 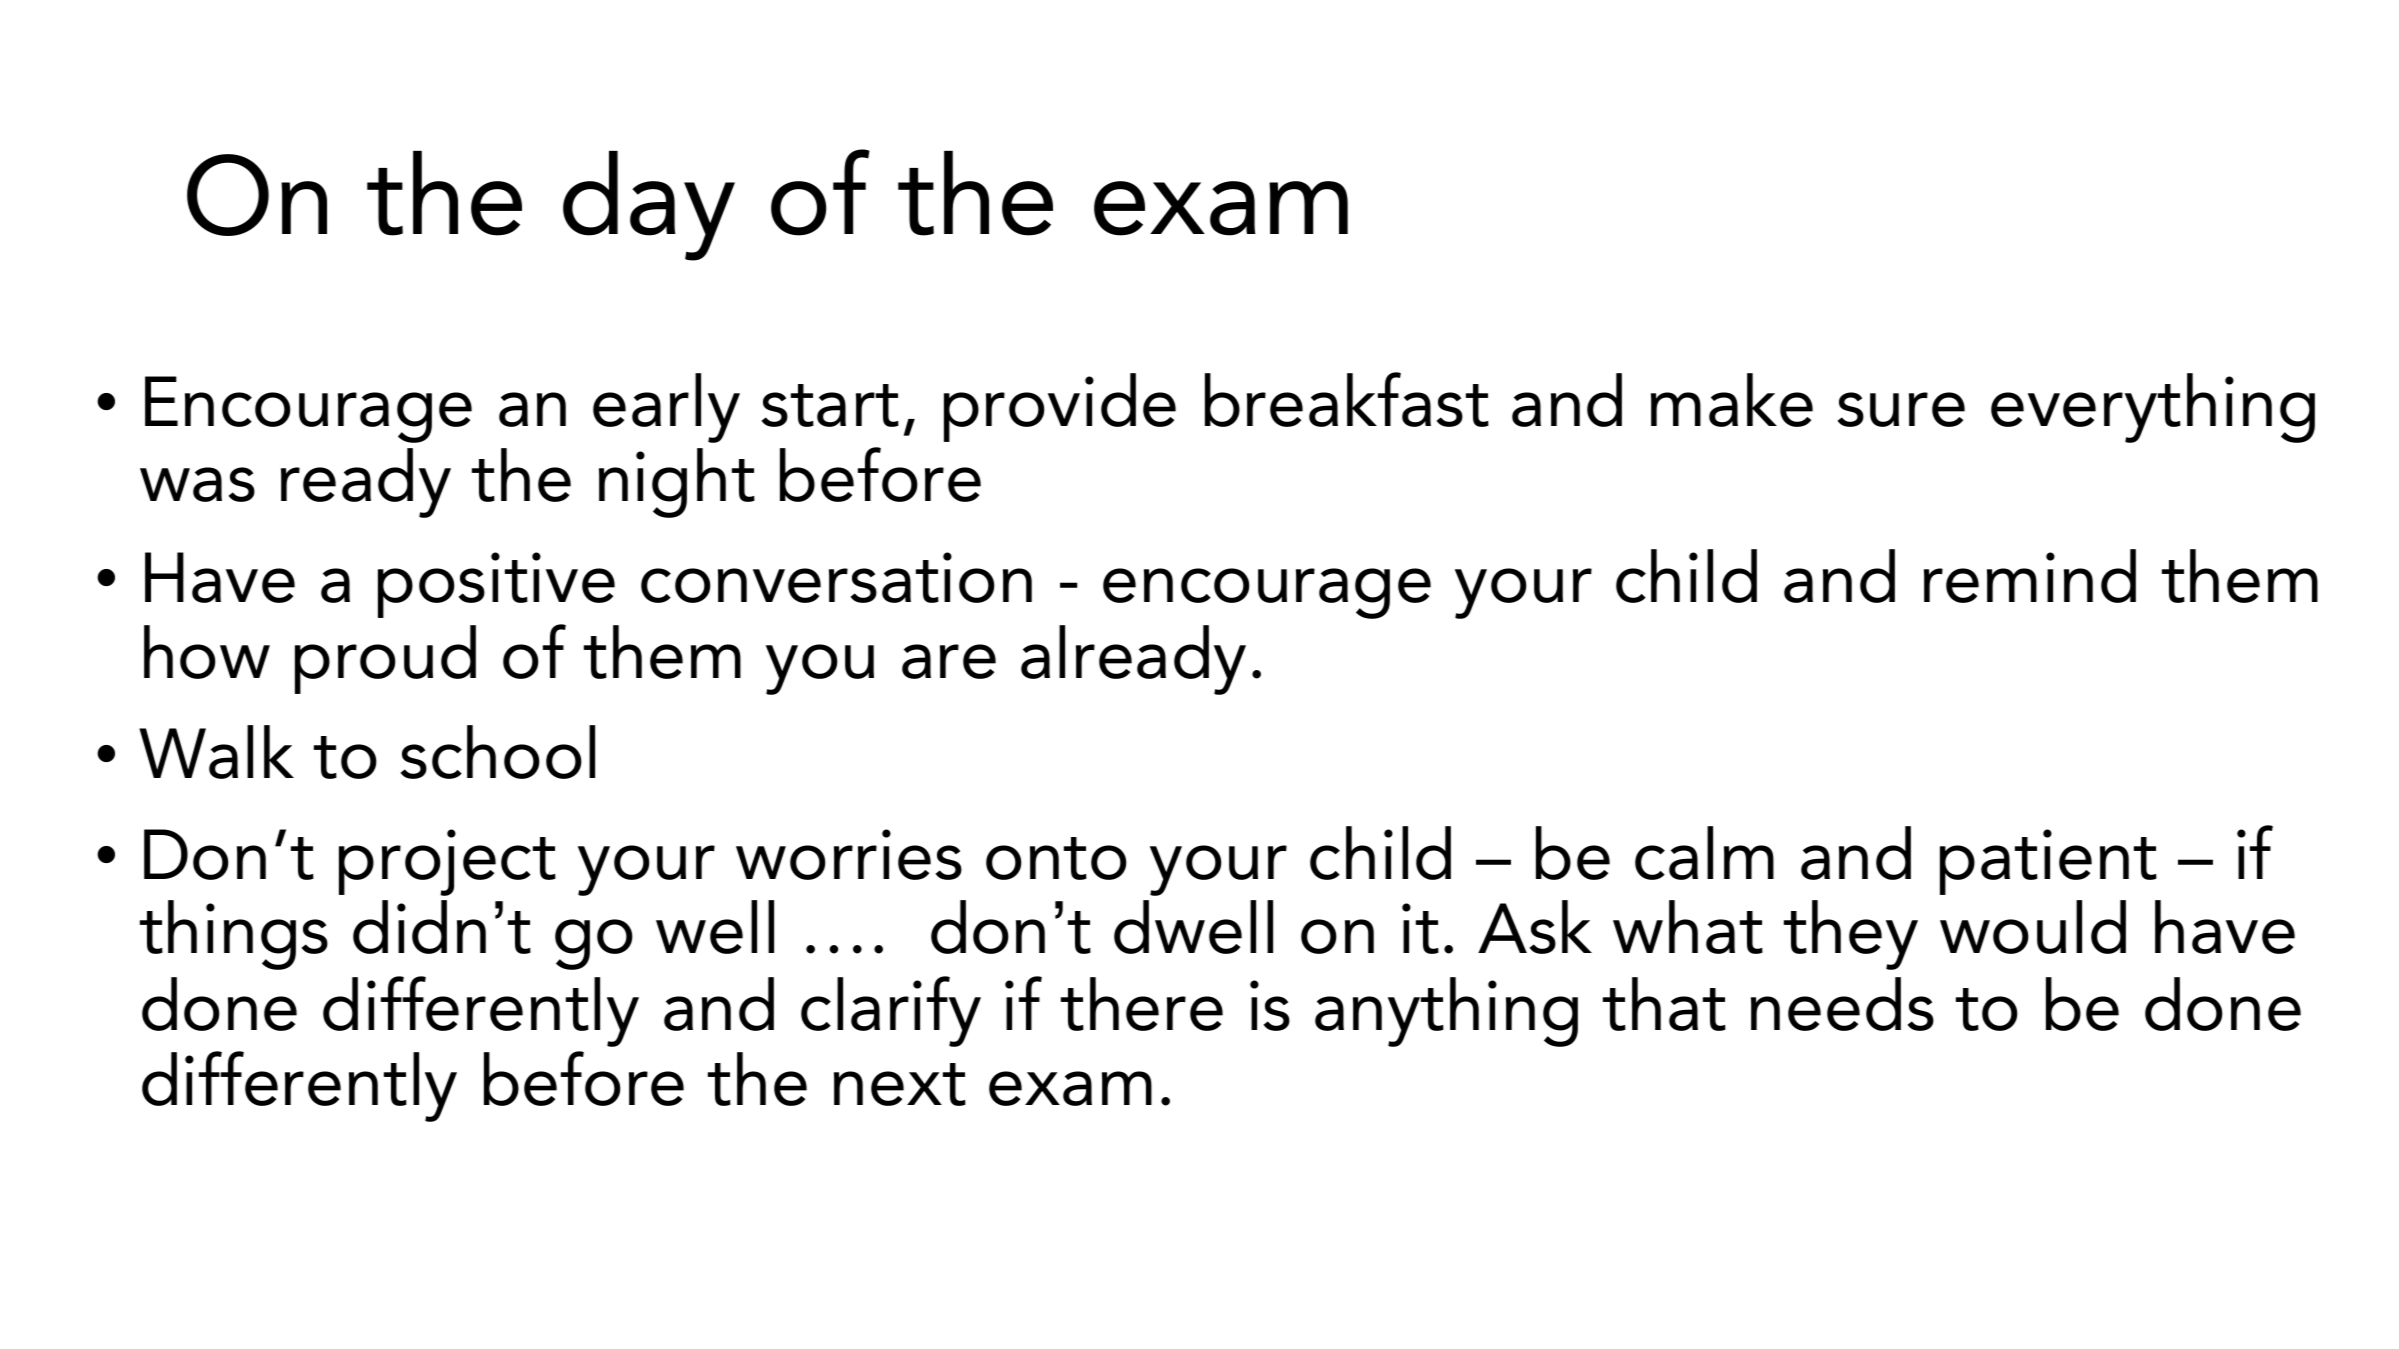 What do you see at coordinates (1732, 400) in the screenshot?
I see `make` at bounding box center [1732, 400].
